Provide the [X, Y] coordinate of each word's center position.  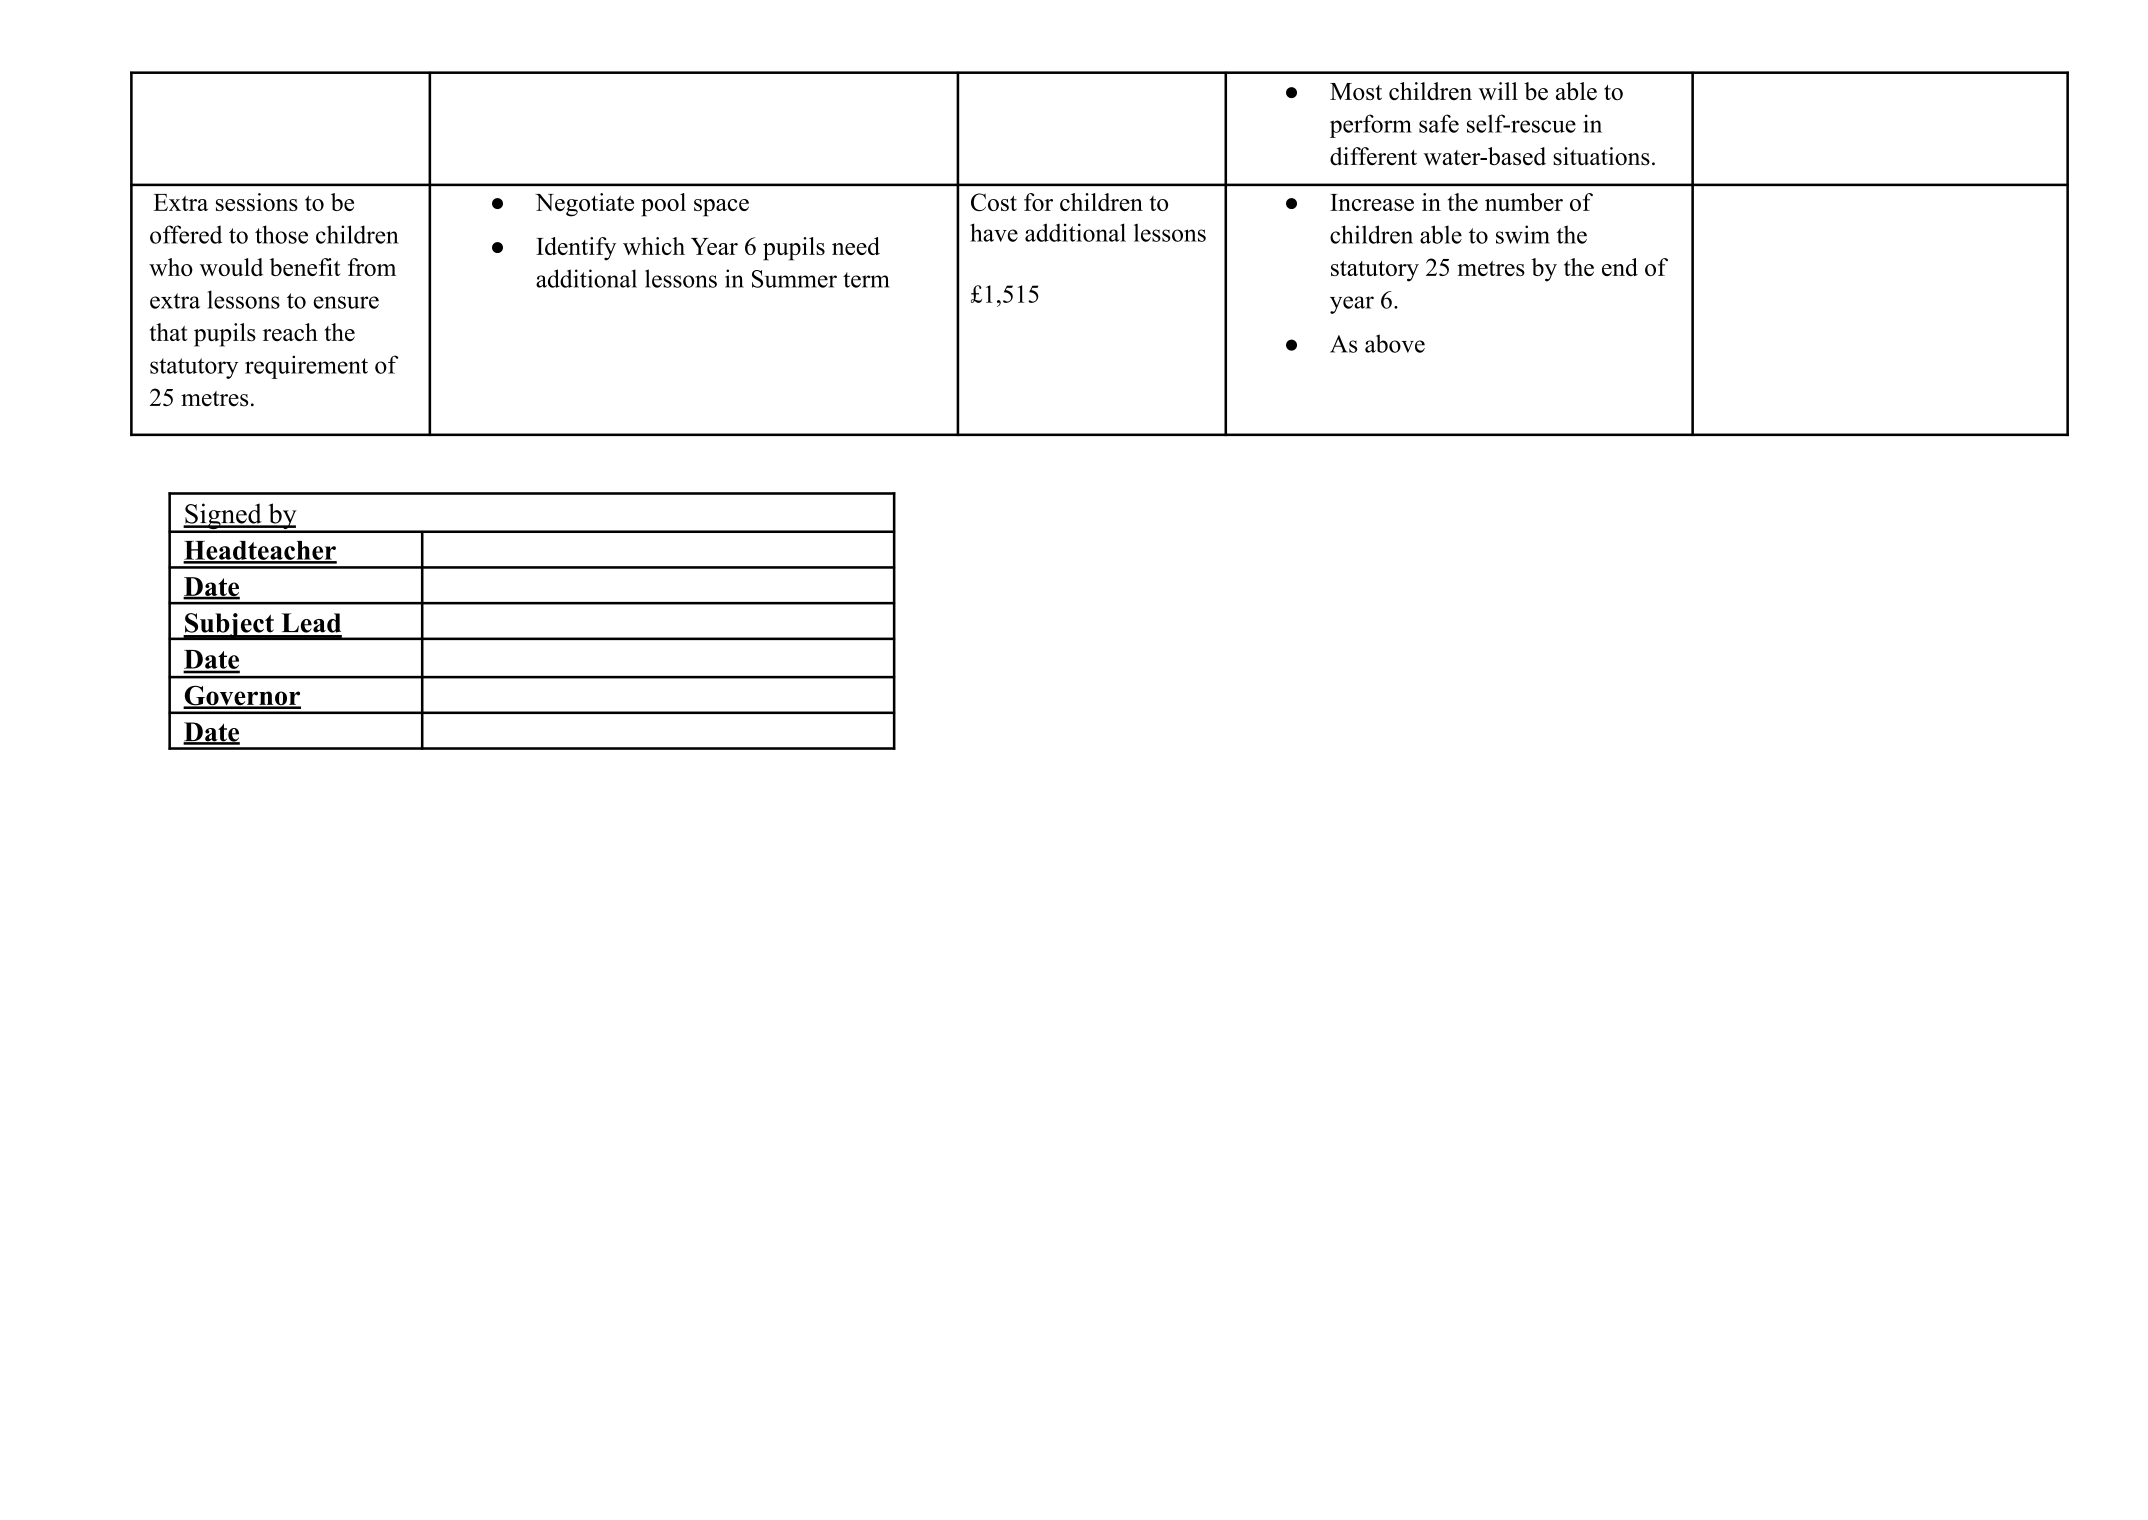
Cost [994, 202]
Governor [242, 696]
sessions [257, 202]
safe [1439, 123]
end [1620, 267]
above [1395, 343]
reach [290, 332]
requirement [306, 367]
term [866, 280]
